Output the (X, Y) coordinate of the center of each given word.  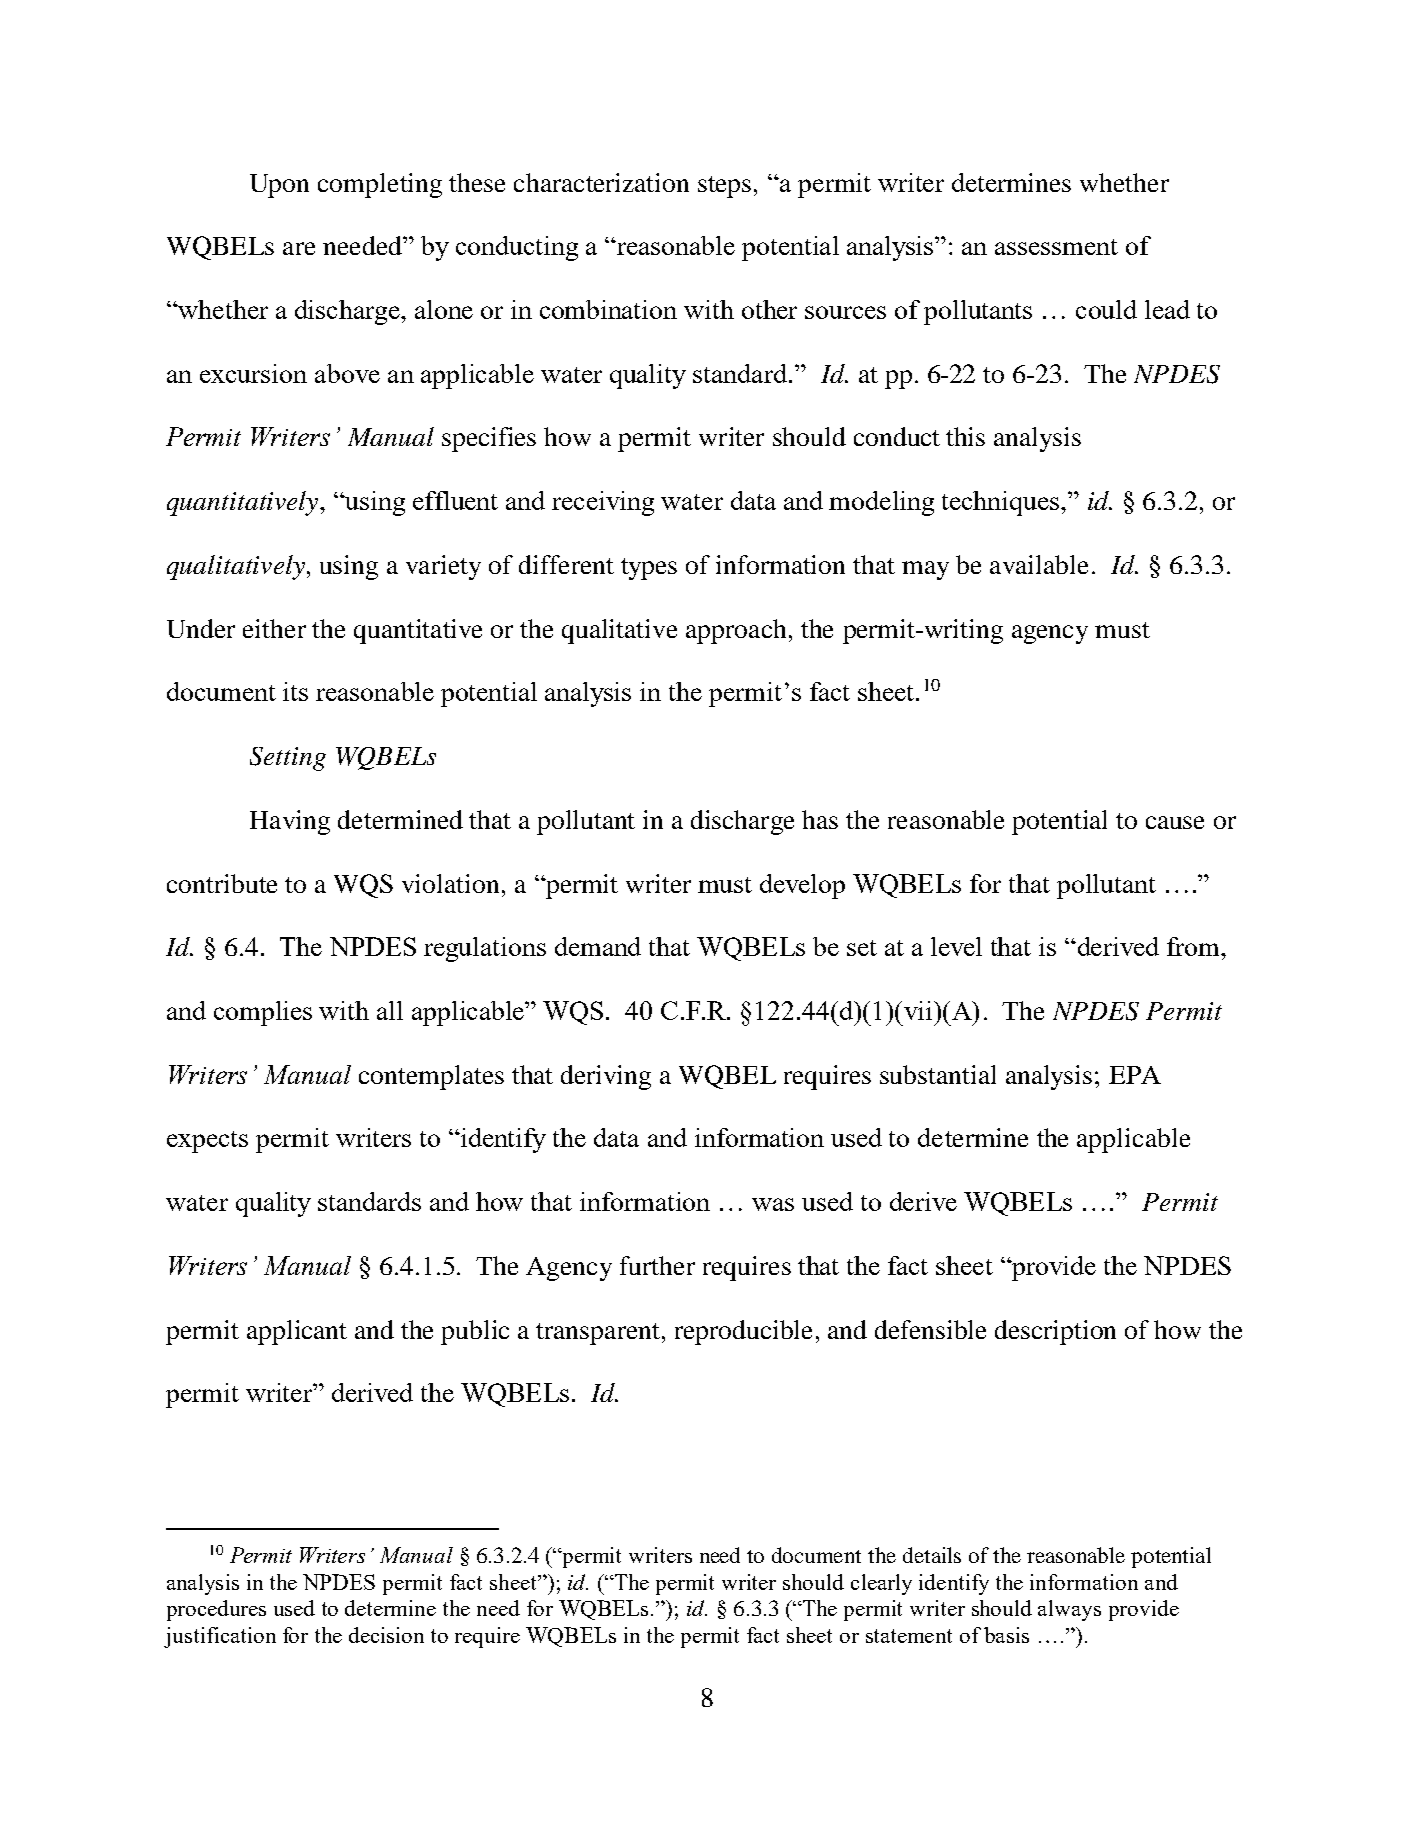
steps (724, 187)
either (274, 628)
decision (386, 1635)
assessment (1056, 247)
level (956, 946)
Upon (279, 186)
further (657, 1265)
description (1055, 1332)
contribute (222, 883)
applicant (297, 1332)
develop (802, 886)
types (649, 569)
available (1039, 564)
